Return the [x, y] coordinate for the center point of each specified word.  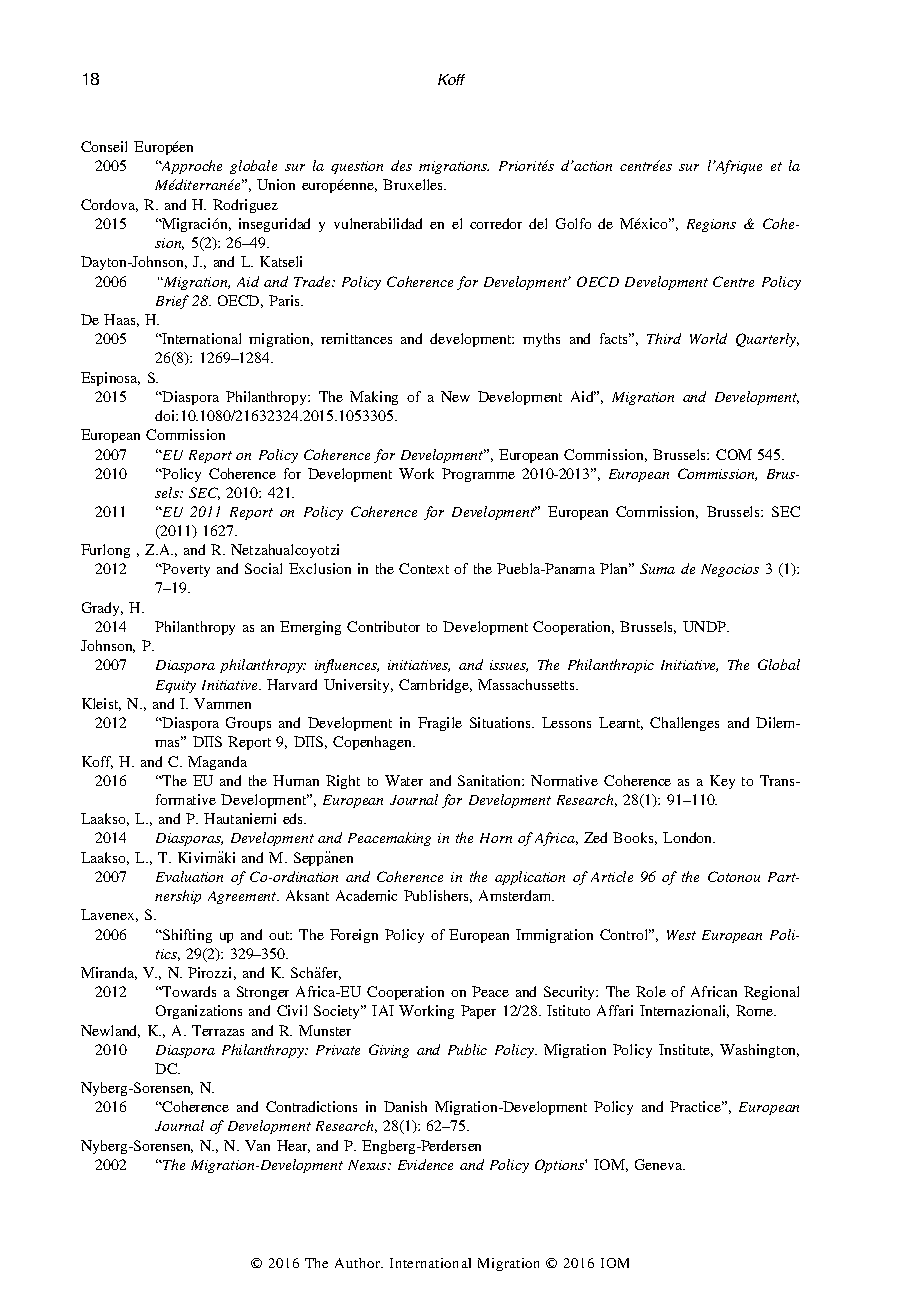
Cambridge [435, 686]
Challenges [684, 724]
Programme [478, 475]
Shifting [186, 936]
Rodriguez [245, 206]
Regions [711, 225]
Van [257, 1145]
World [708, 338]
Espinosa [110, 379]
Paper [478, 1012]
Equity [176, 686]
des [401, 165]
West [681, 935]
